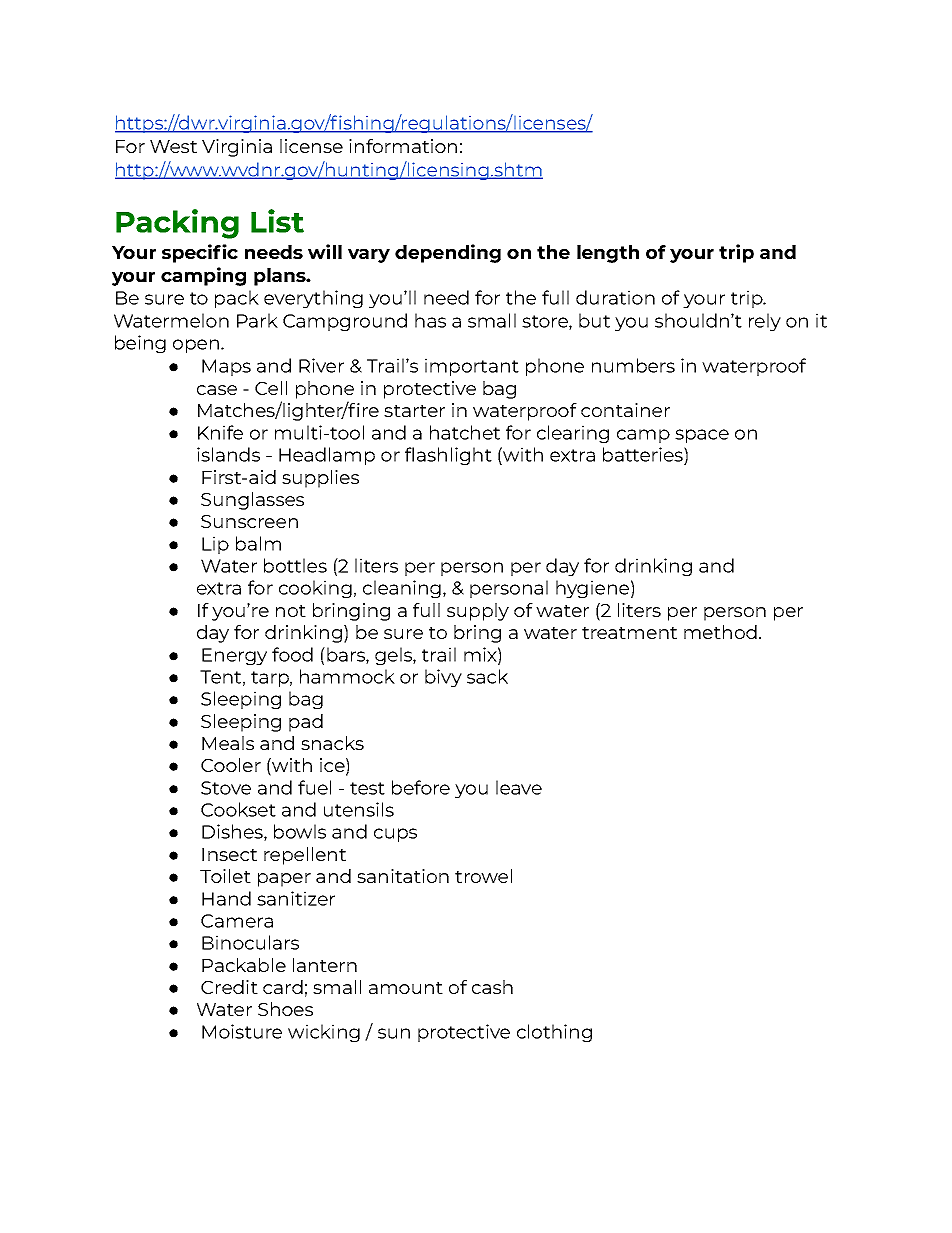  Describe the element at coordinates (554, 1033) in the document. I see `clothing` at that location.
